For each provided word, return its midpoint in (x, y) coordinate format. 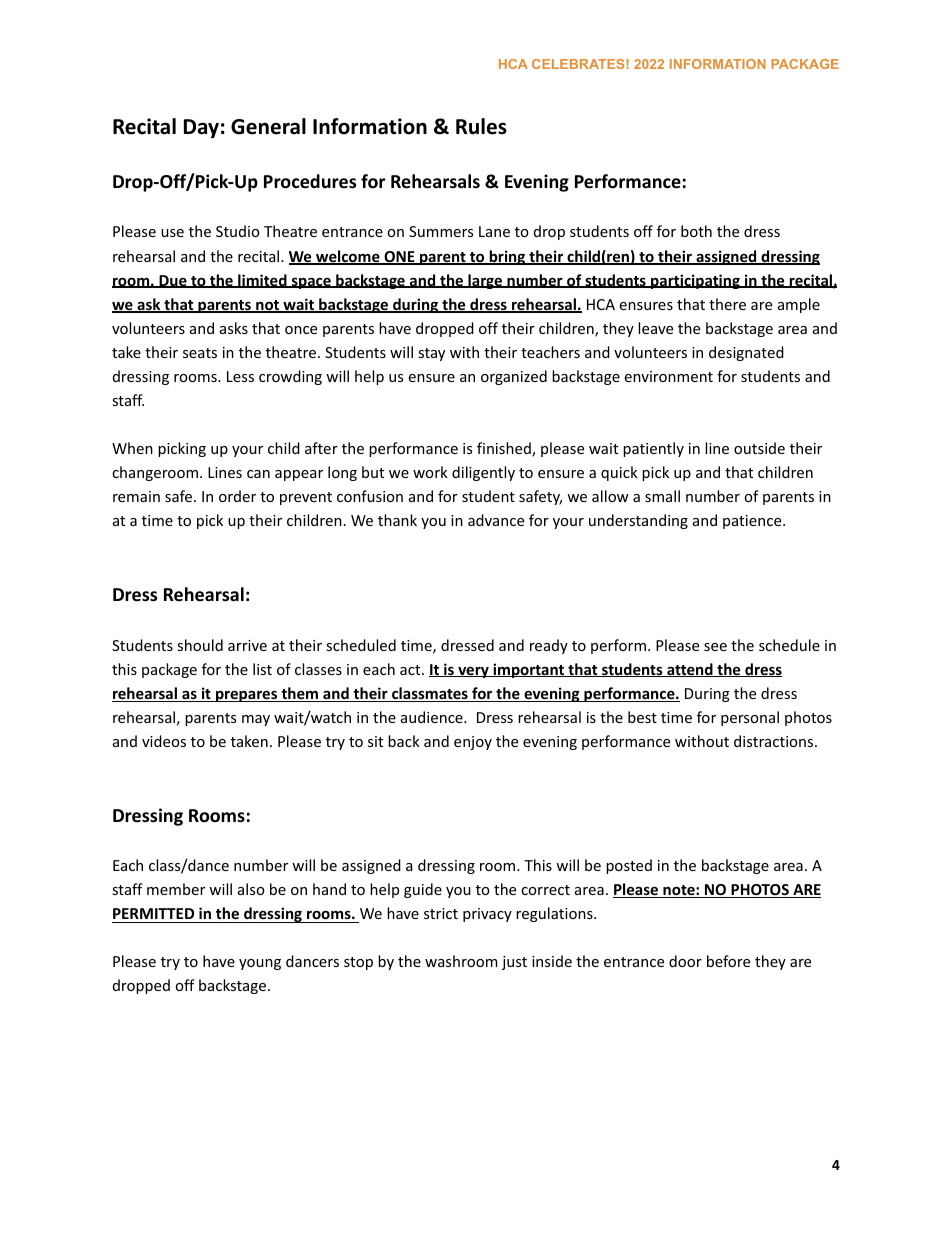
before (728, 961)
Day (201, 128)
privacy (487, 915)
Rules (481, 126)
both (696, 231)
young (260, 964)
